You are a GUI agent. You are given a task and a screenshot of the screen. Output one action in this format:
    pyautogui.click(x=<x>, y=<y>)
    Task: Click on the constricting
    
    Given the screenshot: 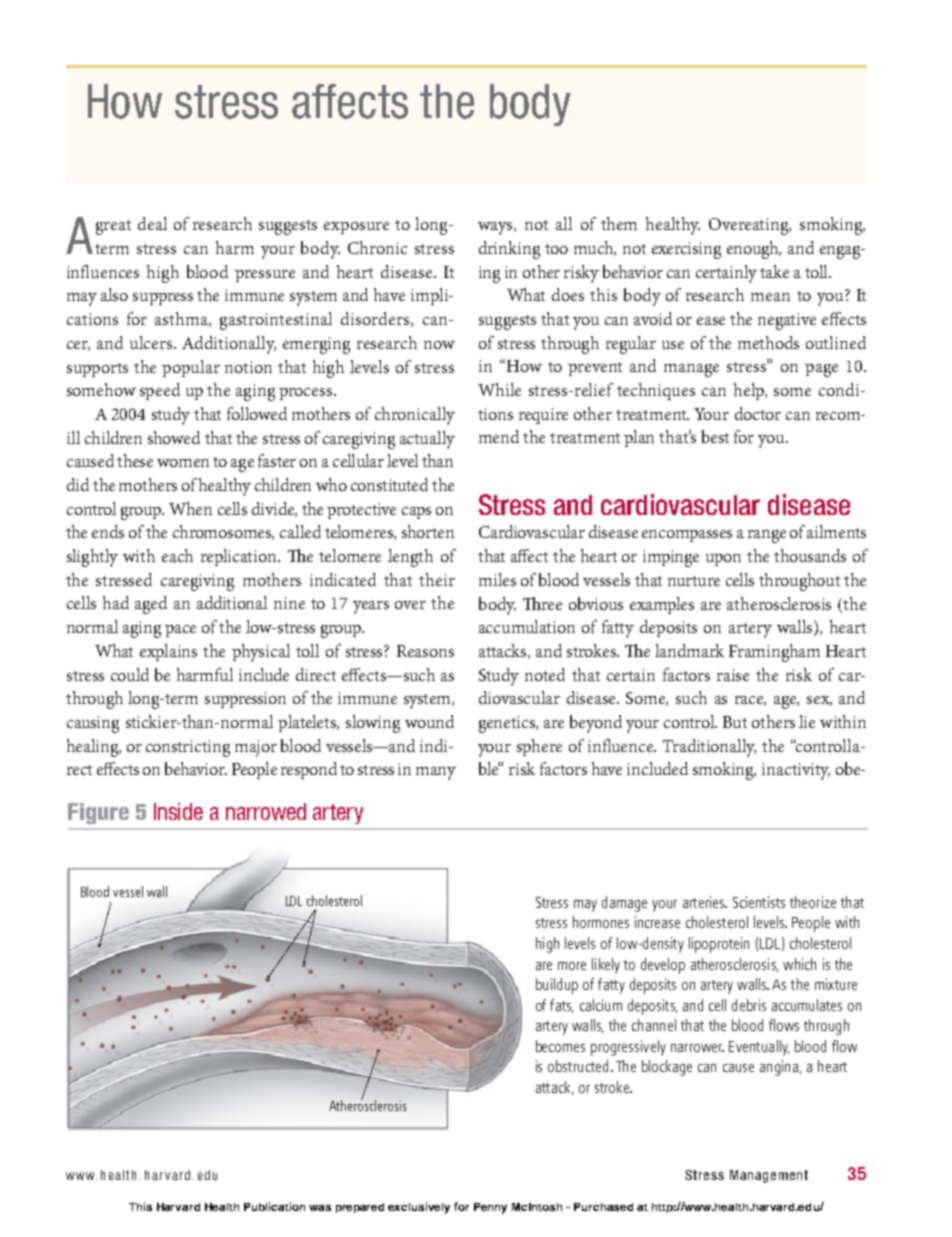 What is the action you would take?
    pyautogui.click(x=188, y=748)
